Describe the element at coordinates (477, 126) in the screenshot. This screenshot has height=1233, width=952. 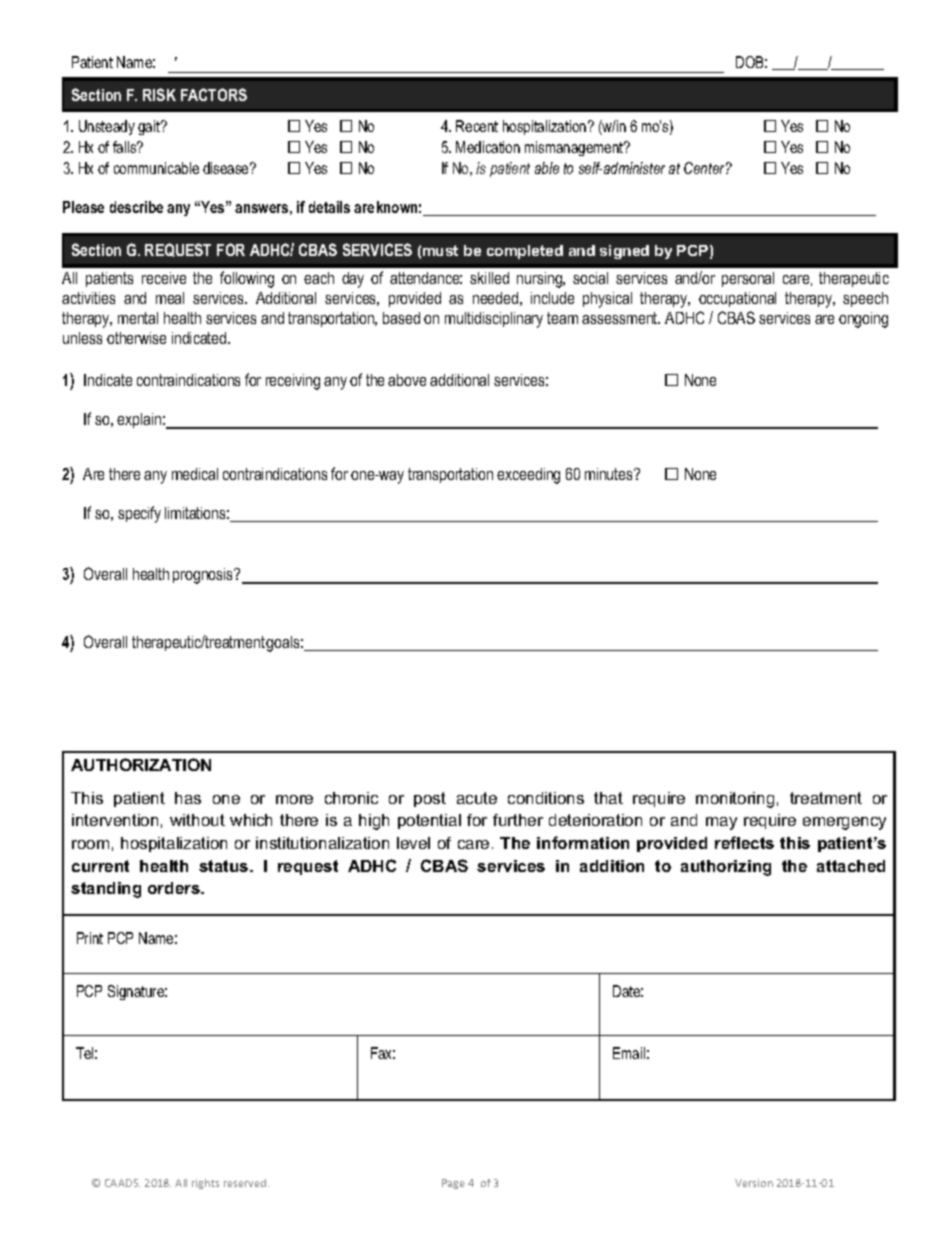
I see `Recent` at that location.
